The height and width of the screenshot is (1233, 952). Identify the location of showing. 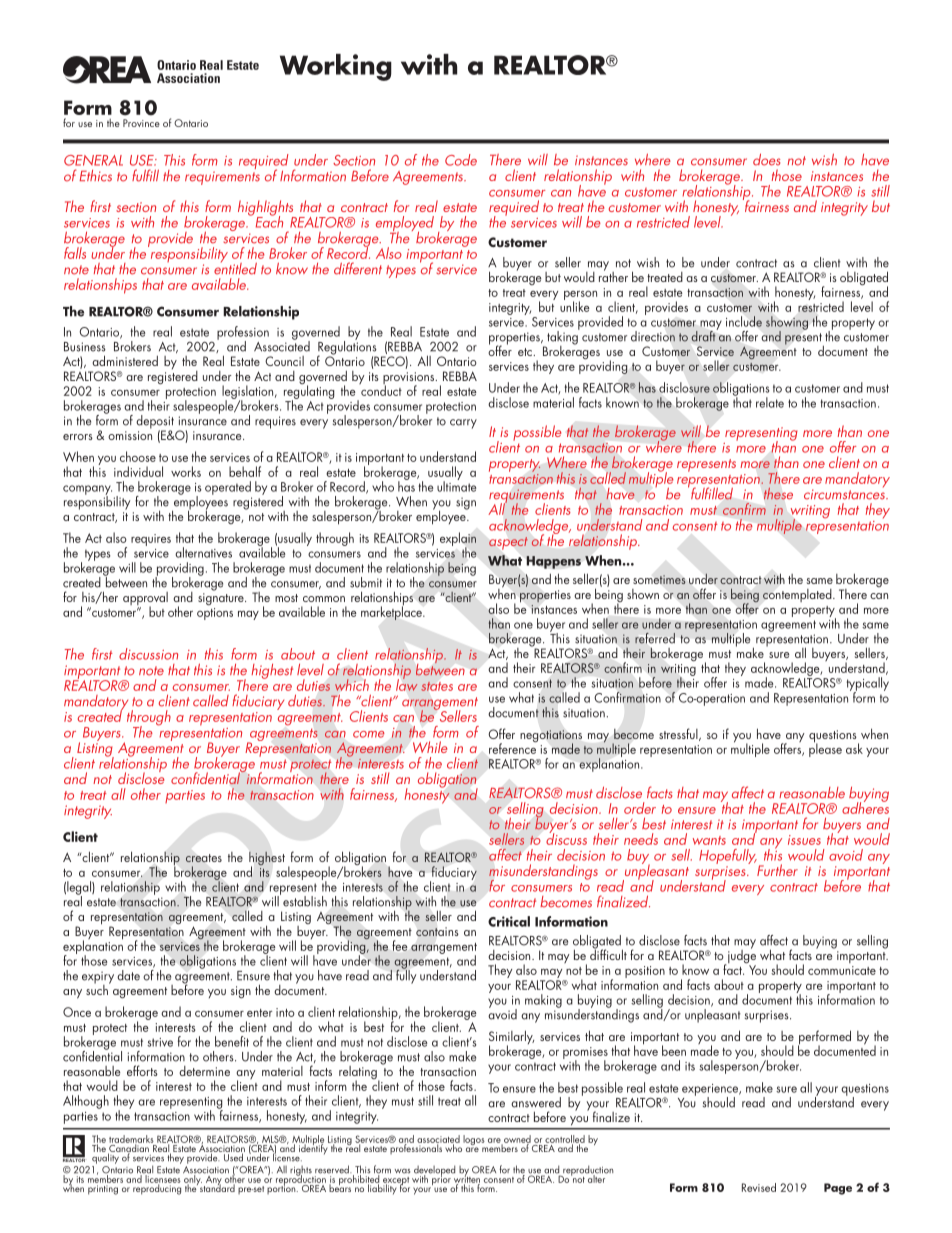
(787, 324).
